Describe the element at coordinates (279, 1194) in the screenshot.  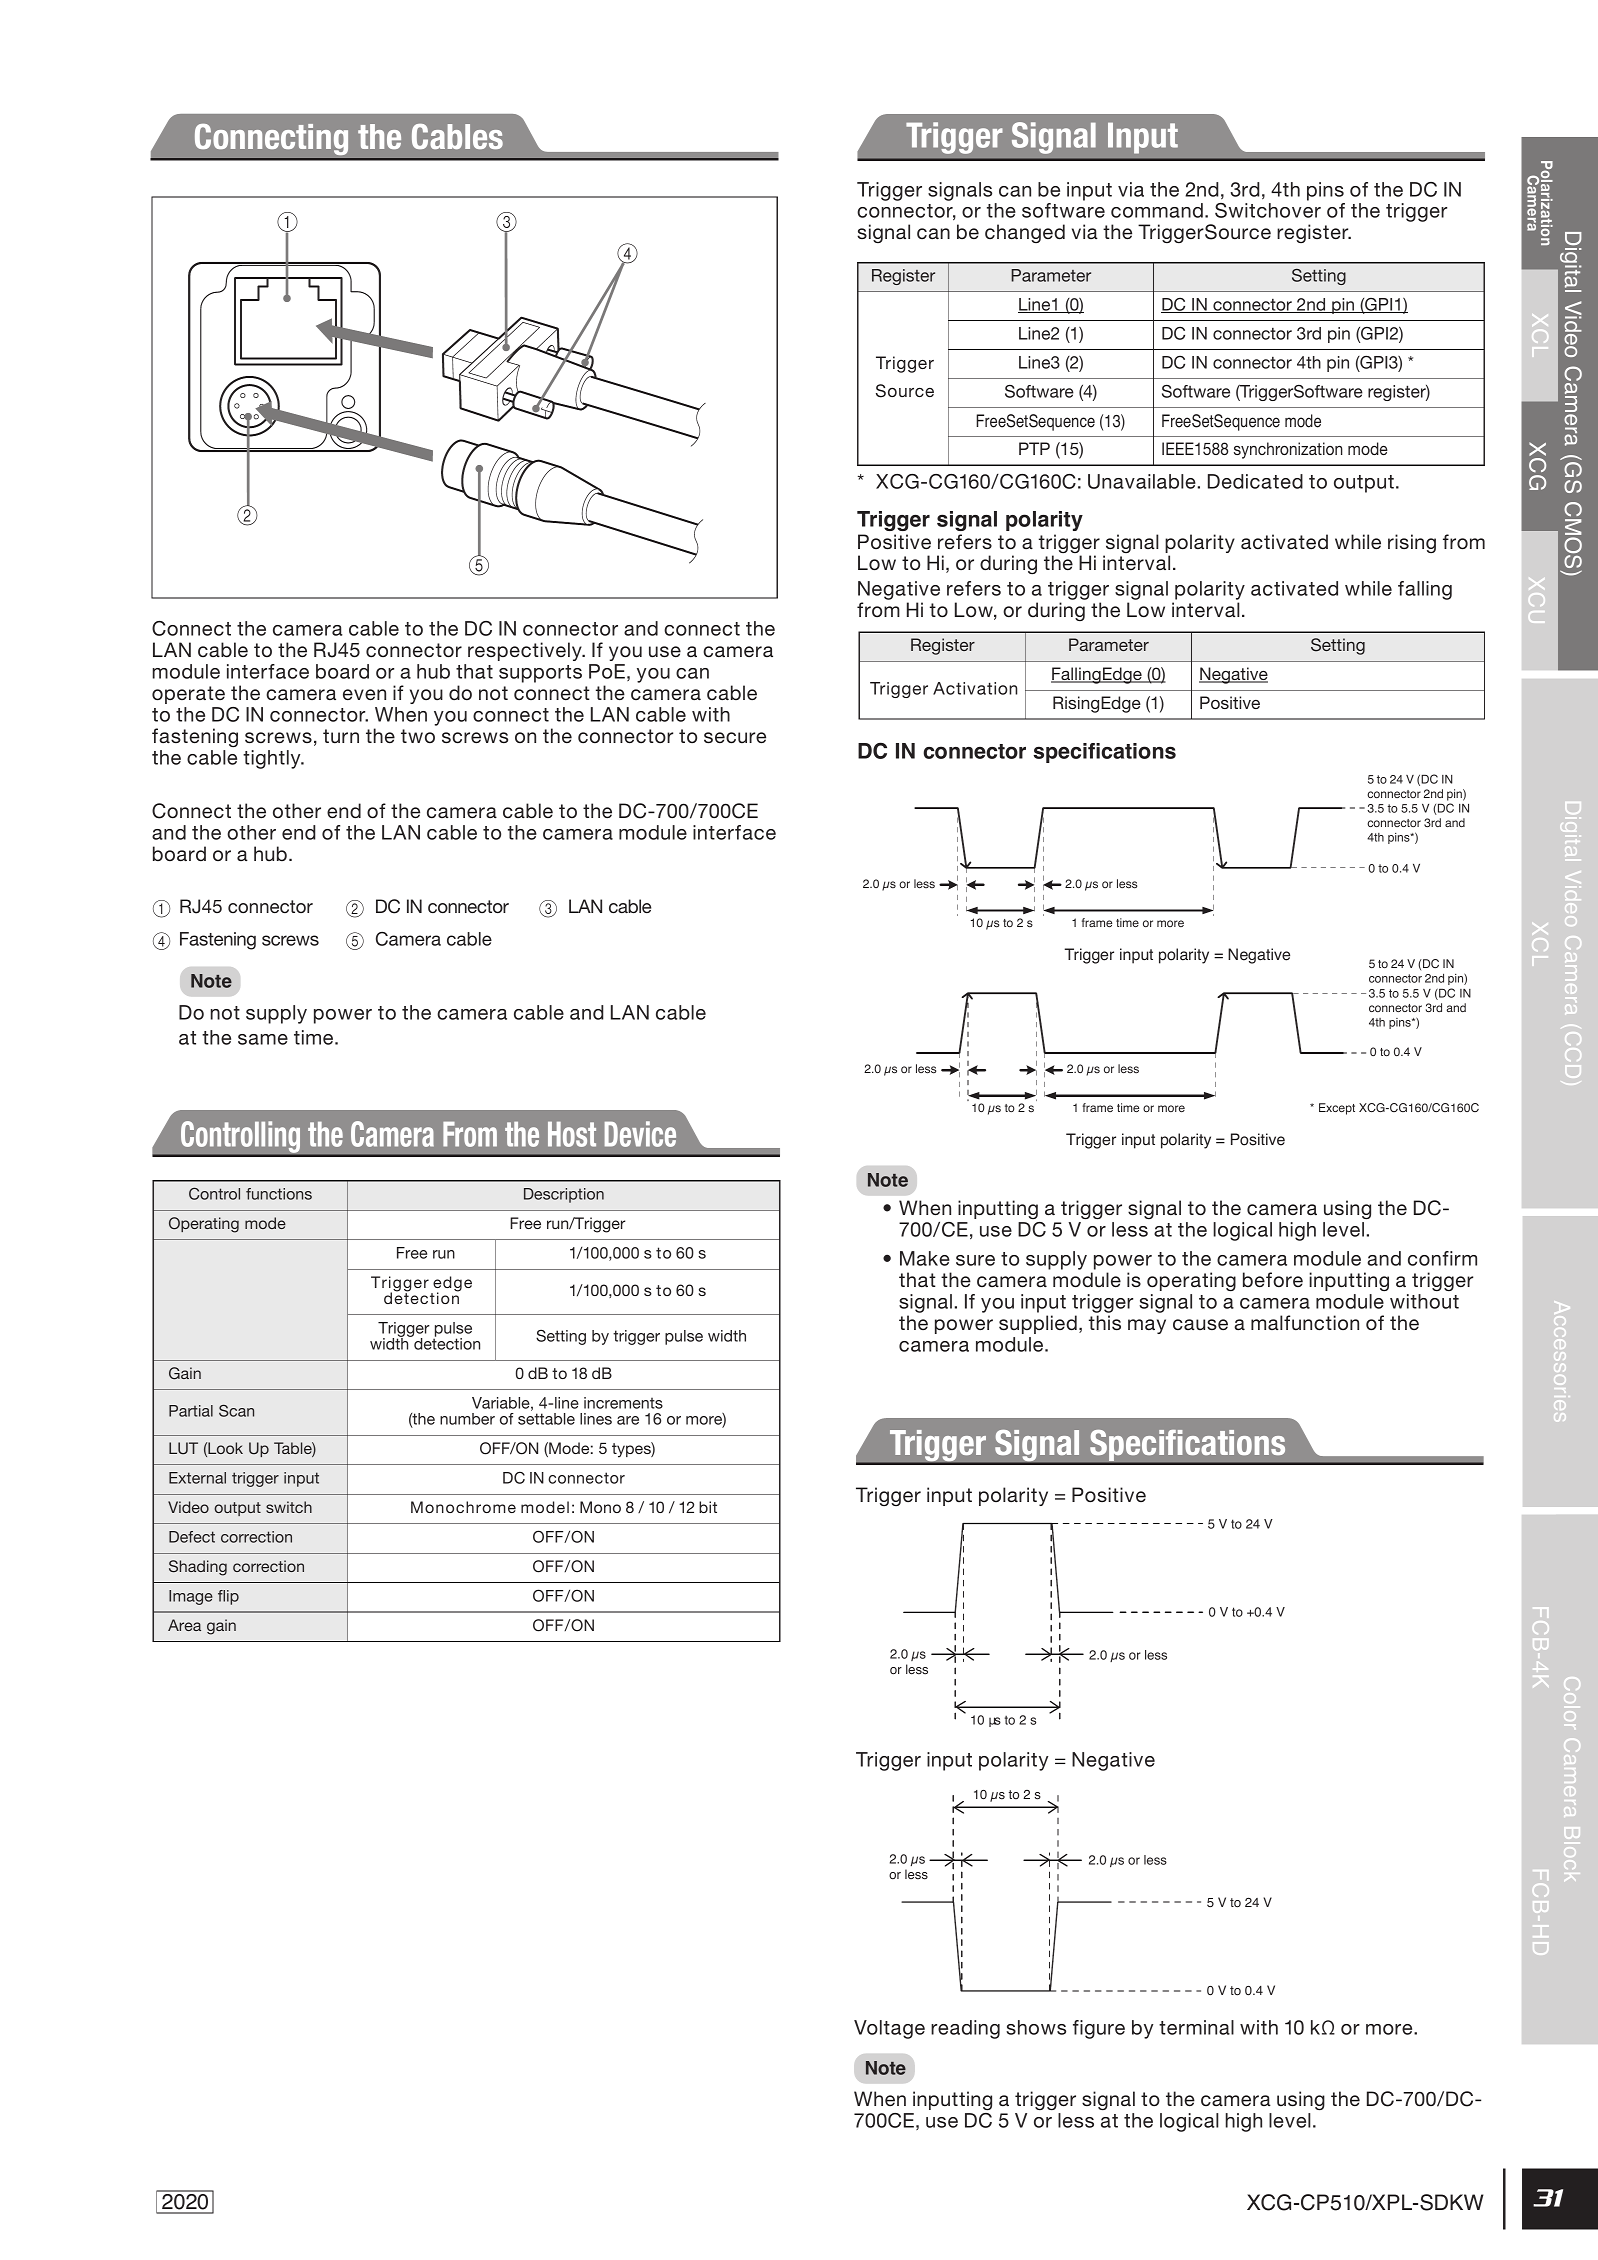
I see `functions` at that location.
